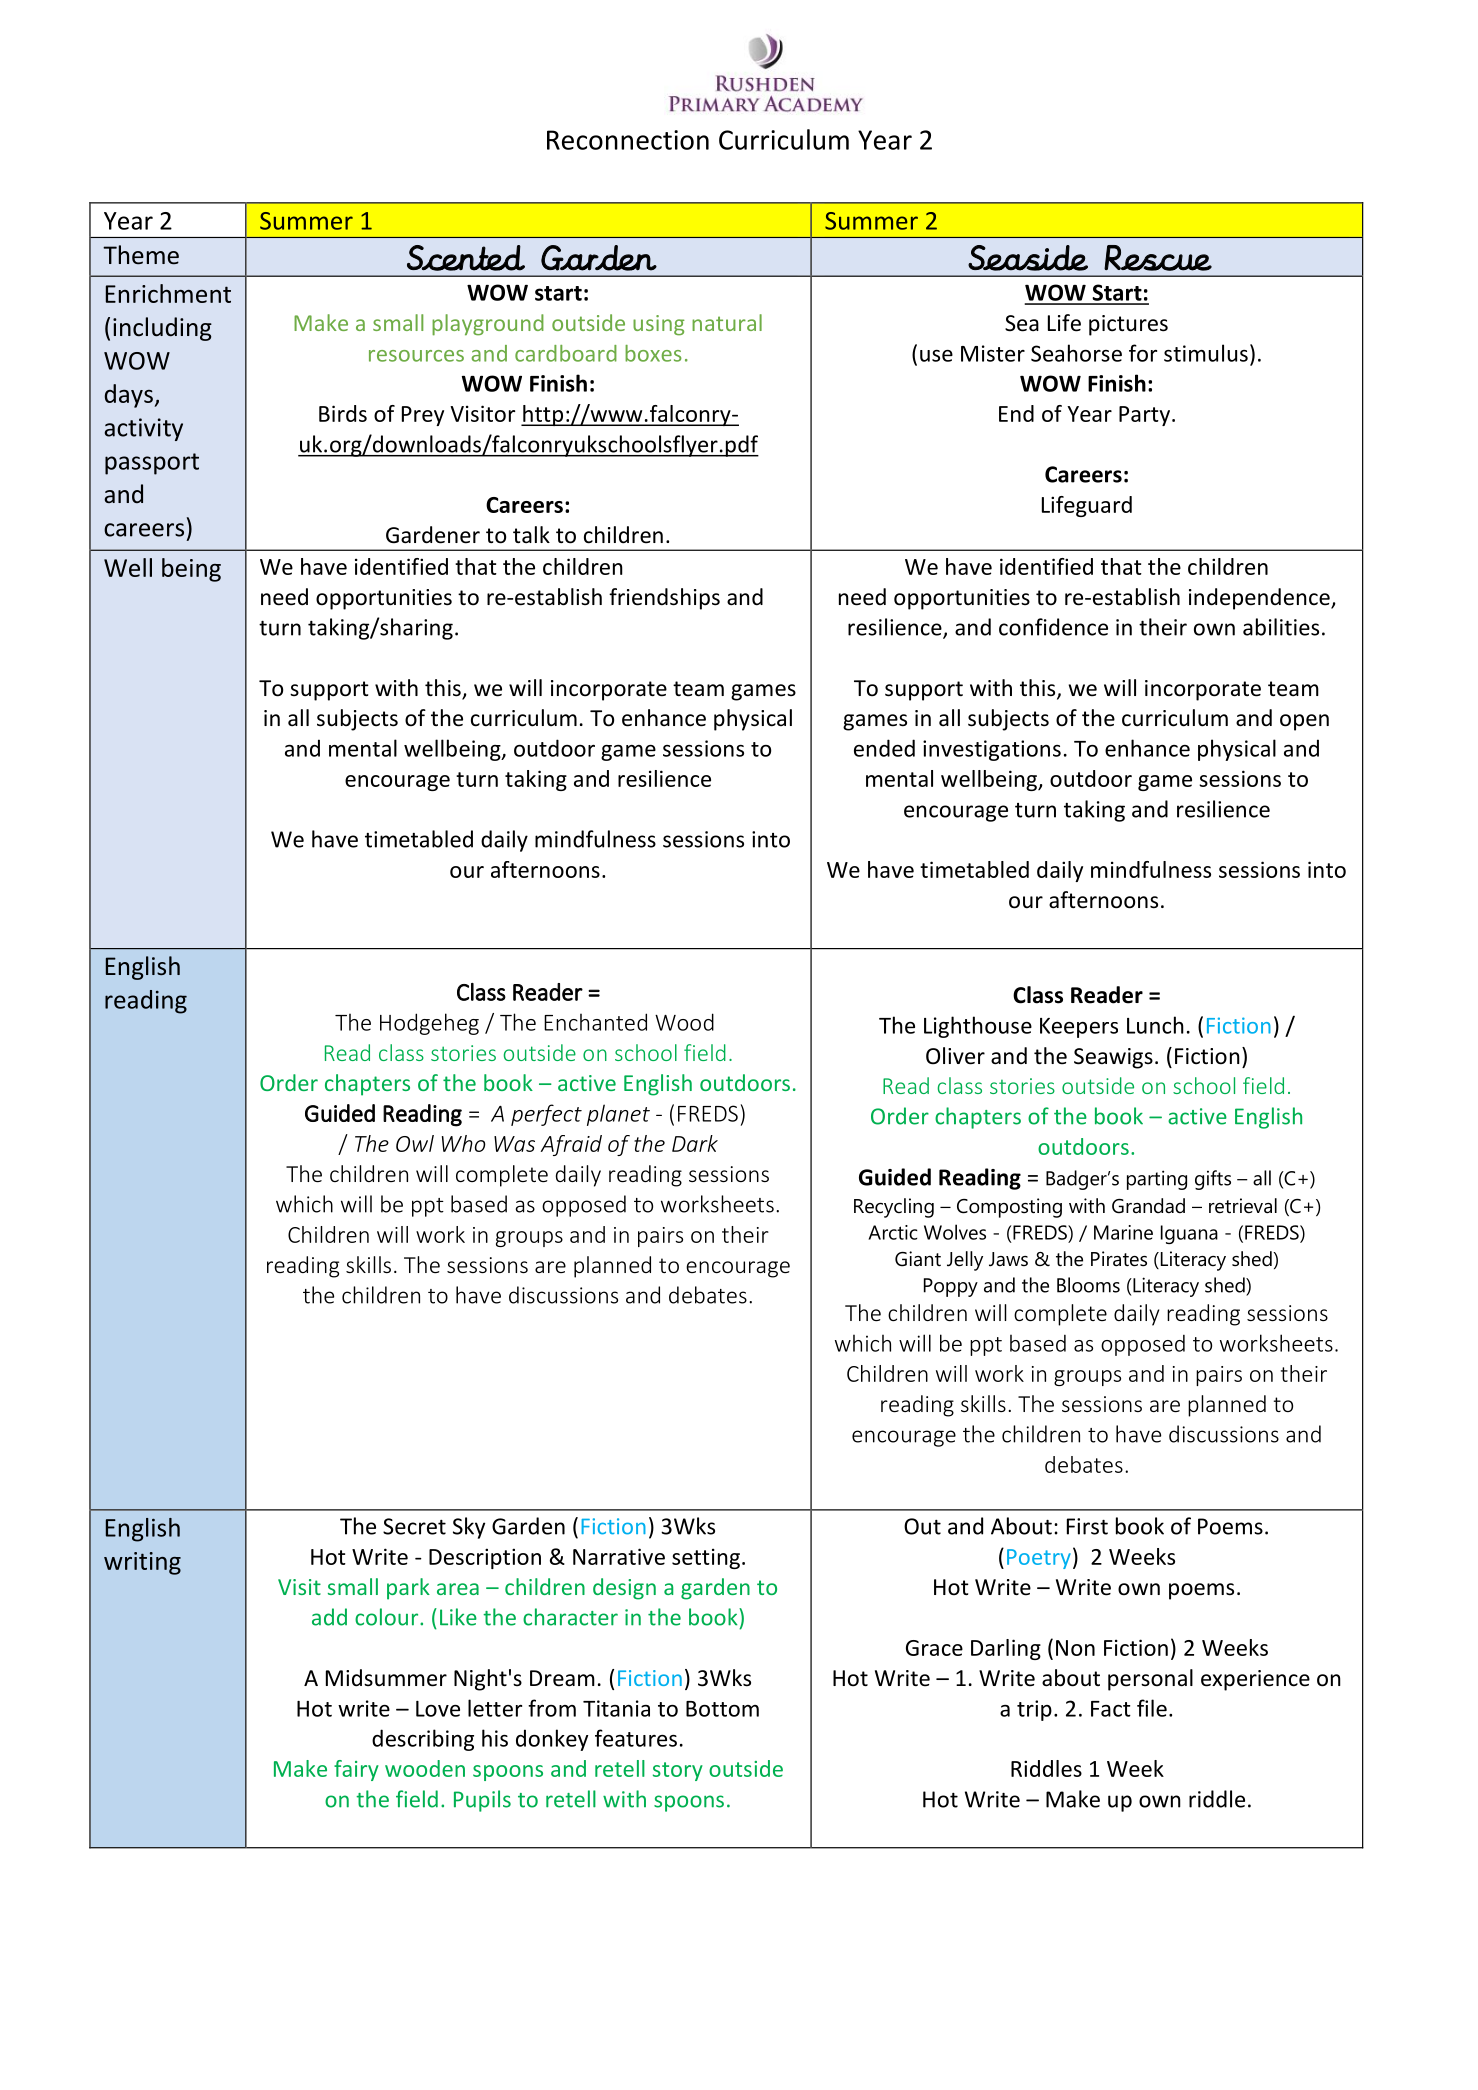 The image size is (1478, 2090). What do you see at coordinates (356, 1770) in the image?
I see `fairy` at bounding box center [356, 1770].
